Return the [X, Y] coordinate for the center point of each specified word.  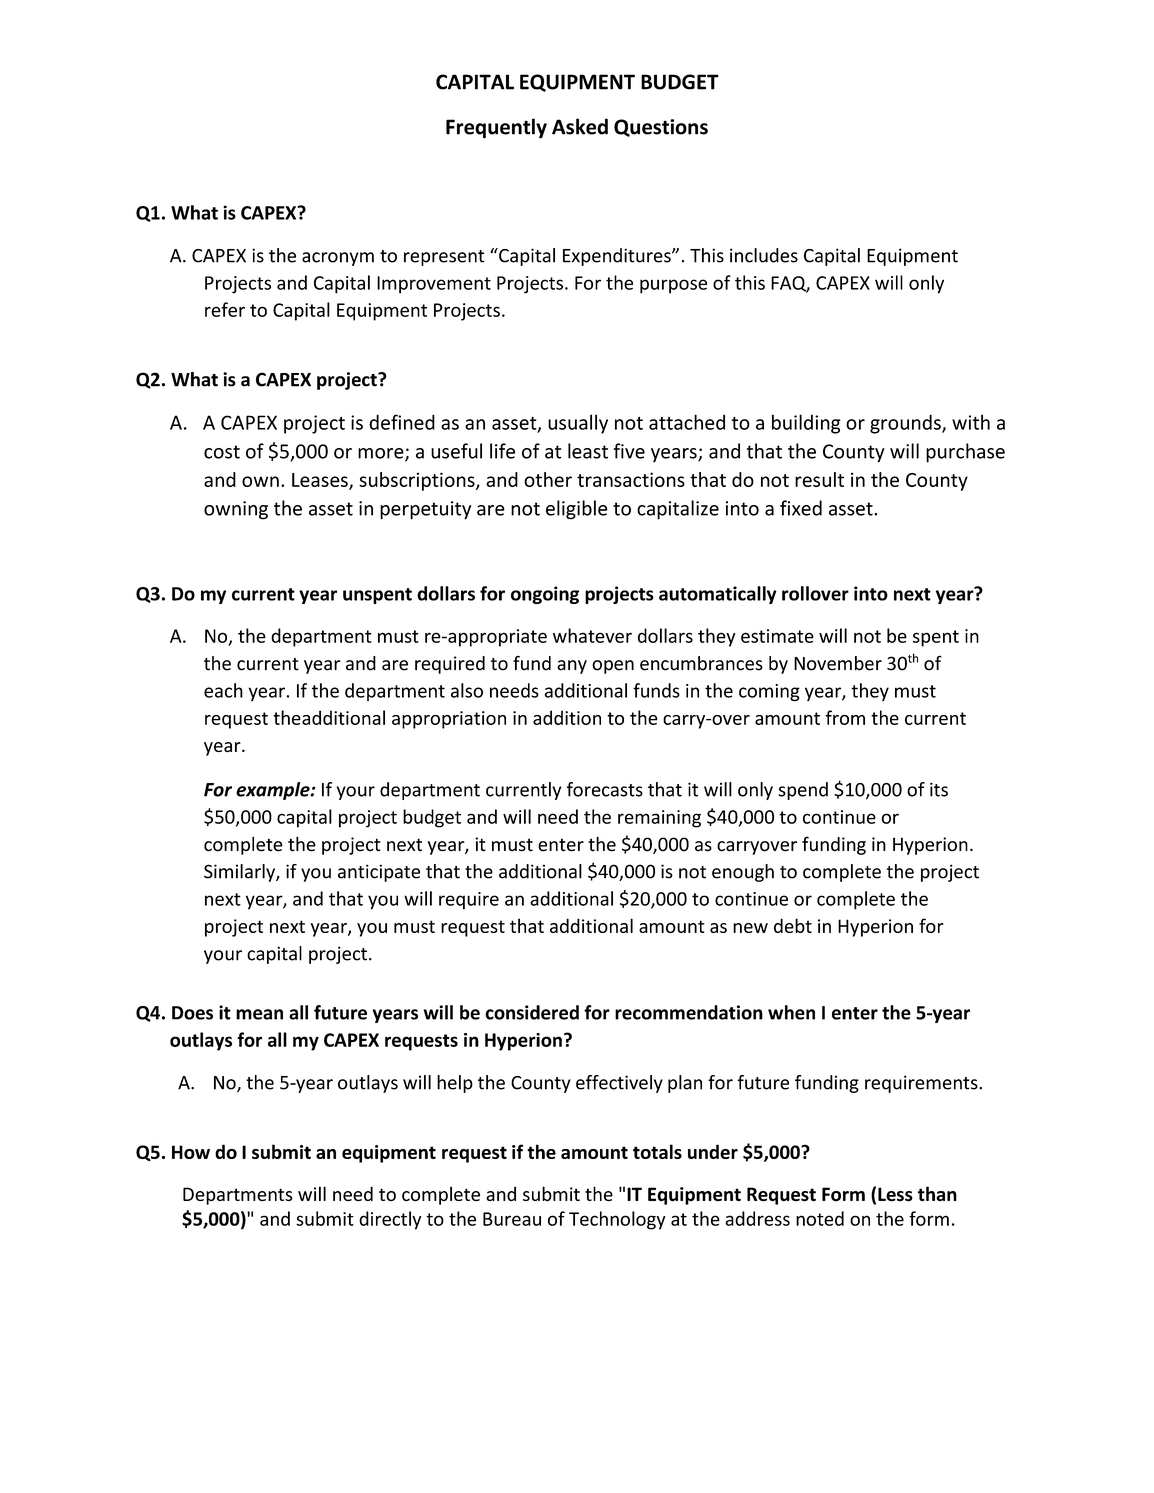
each [223, 690]
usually [578, 424]
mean [259, 1014]
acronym [338, 259]
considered [532, 1012]
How [191, 1152]
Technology [617, 1220]
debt [793, 925]
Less [895, 1194]
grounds [906, 424]
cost [222, 452]
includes [764, 255]
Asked [580, 126]
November [838, 663]
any [572, 667]
